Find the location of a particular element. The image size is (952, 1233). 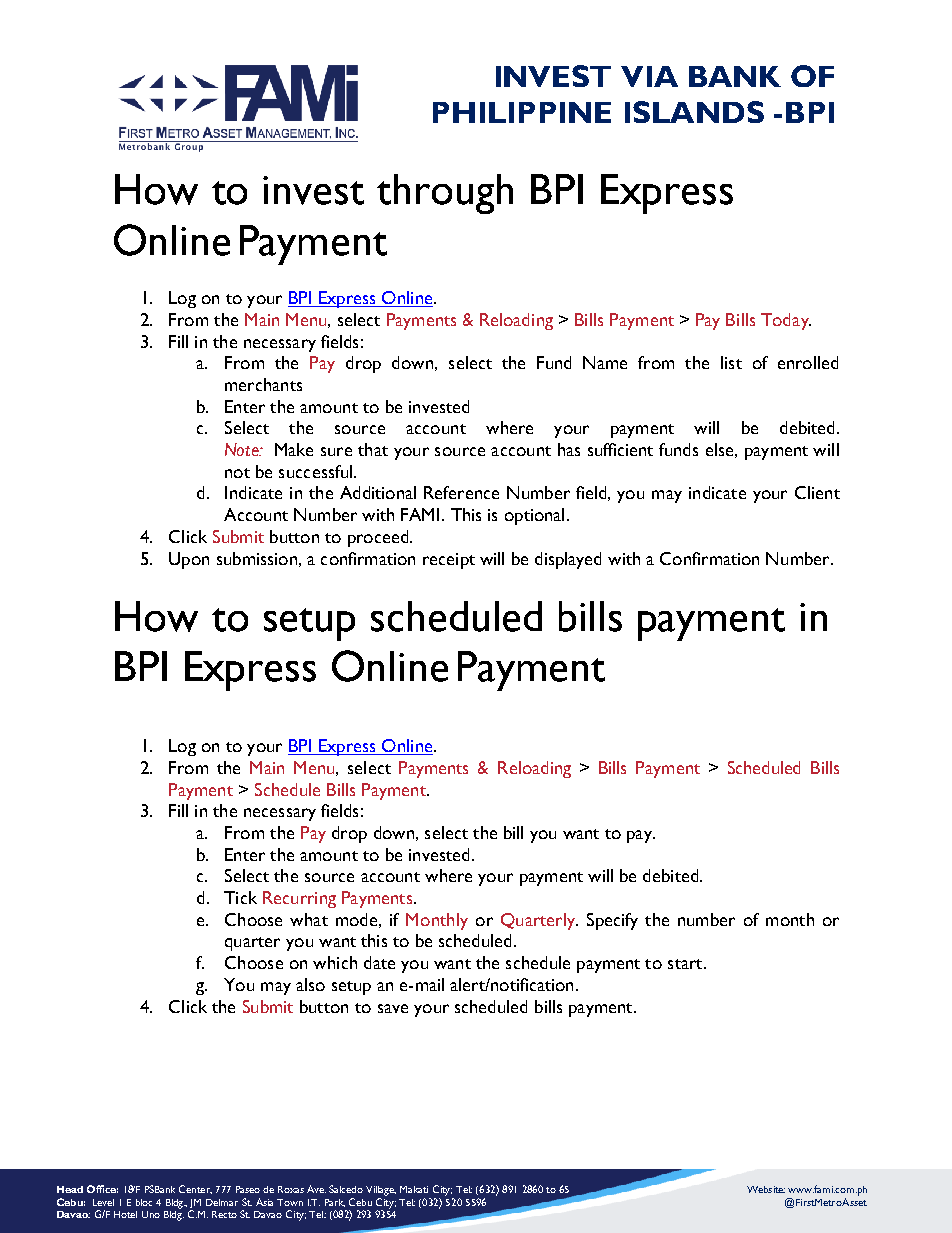

Website is located at coordinates (766, 1189).
